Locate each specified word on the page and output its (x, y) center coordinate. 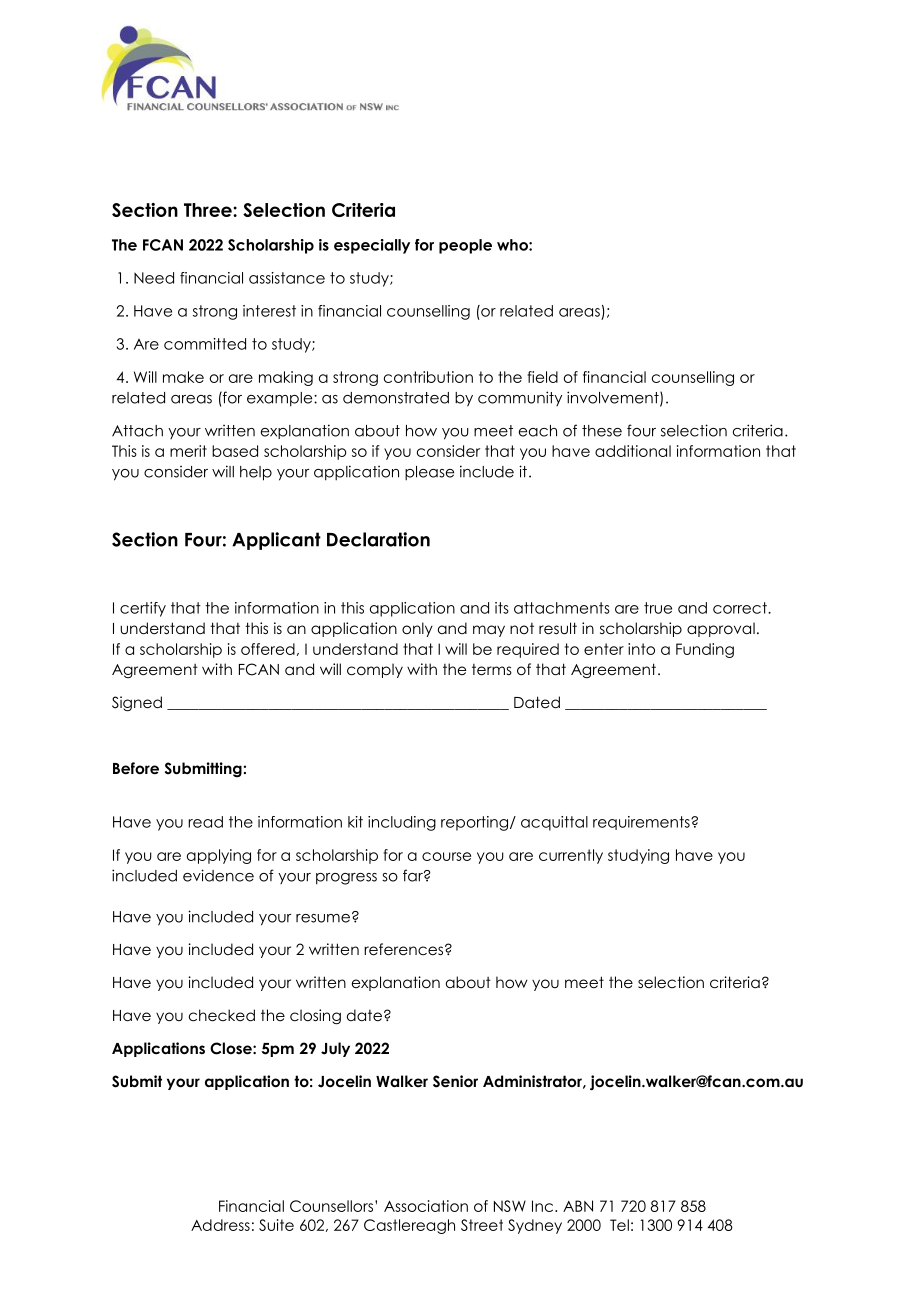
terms (492, 670)
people (465, 246)
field (543, 377)
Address (220, 1225)
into (641, 649)
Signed (137, 704)
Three (209, 210)
